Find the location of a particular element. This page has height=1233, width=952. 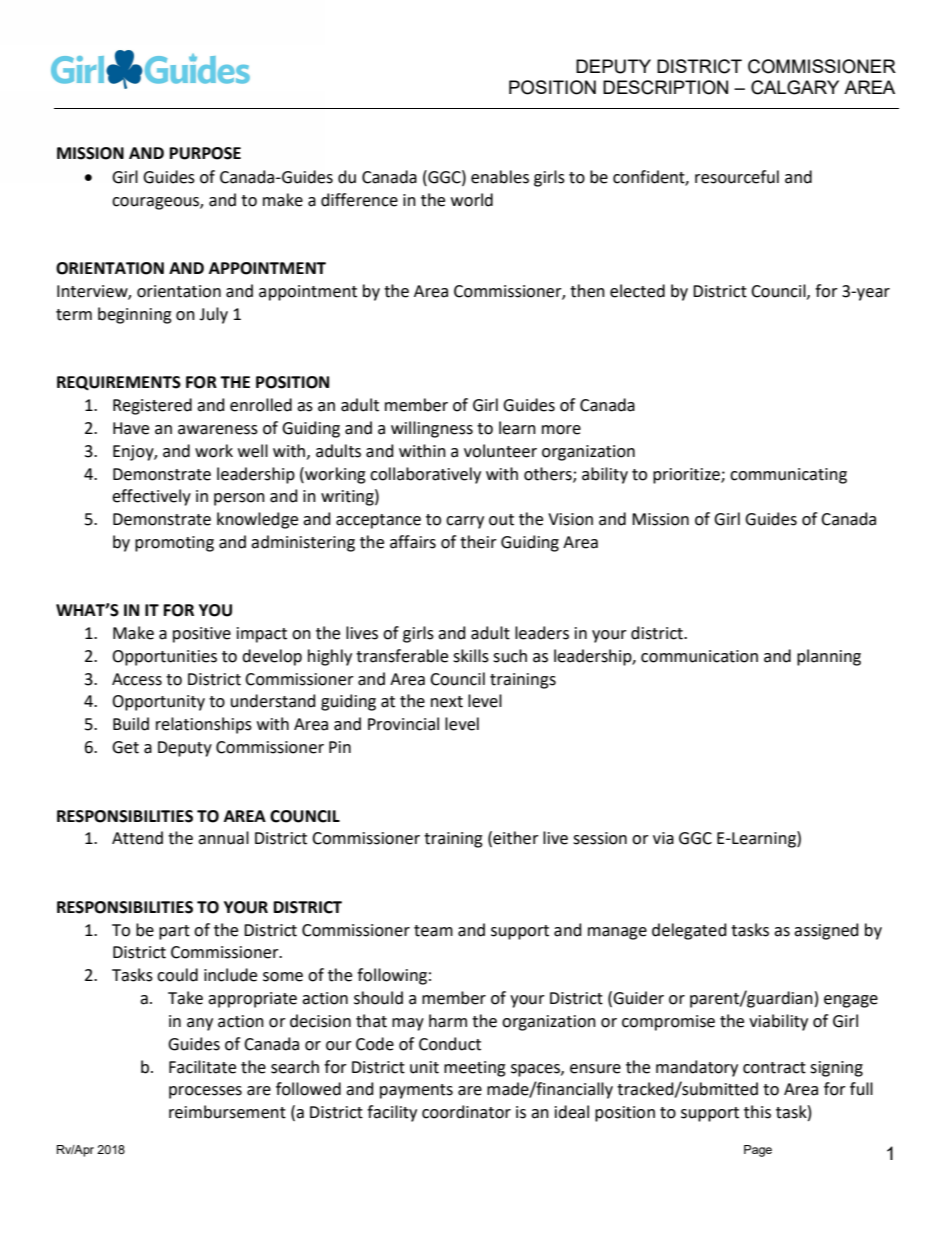

team is located at coordinates (433, 931).
